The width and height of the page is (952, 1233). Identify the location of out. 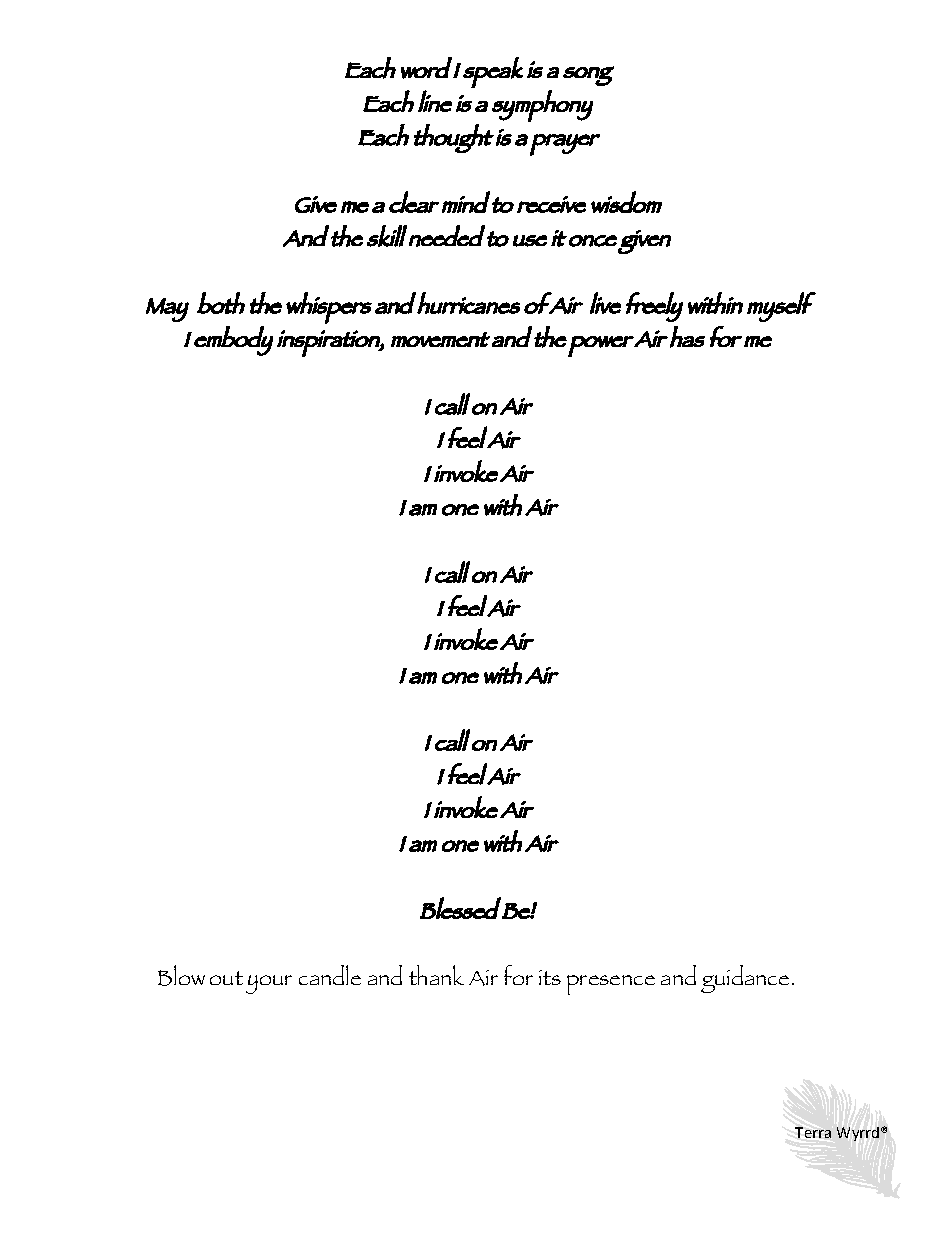
(226, 978).
